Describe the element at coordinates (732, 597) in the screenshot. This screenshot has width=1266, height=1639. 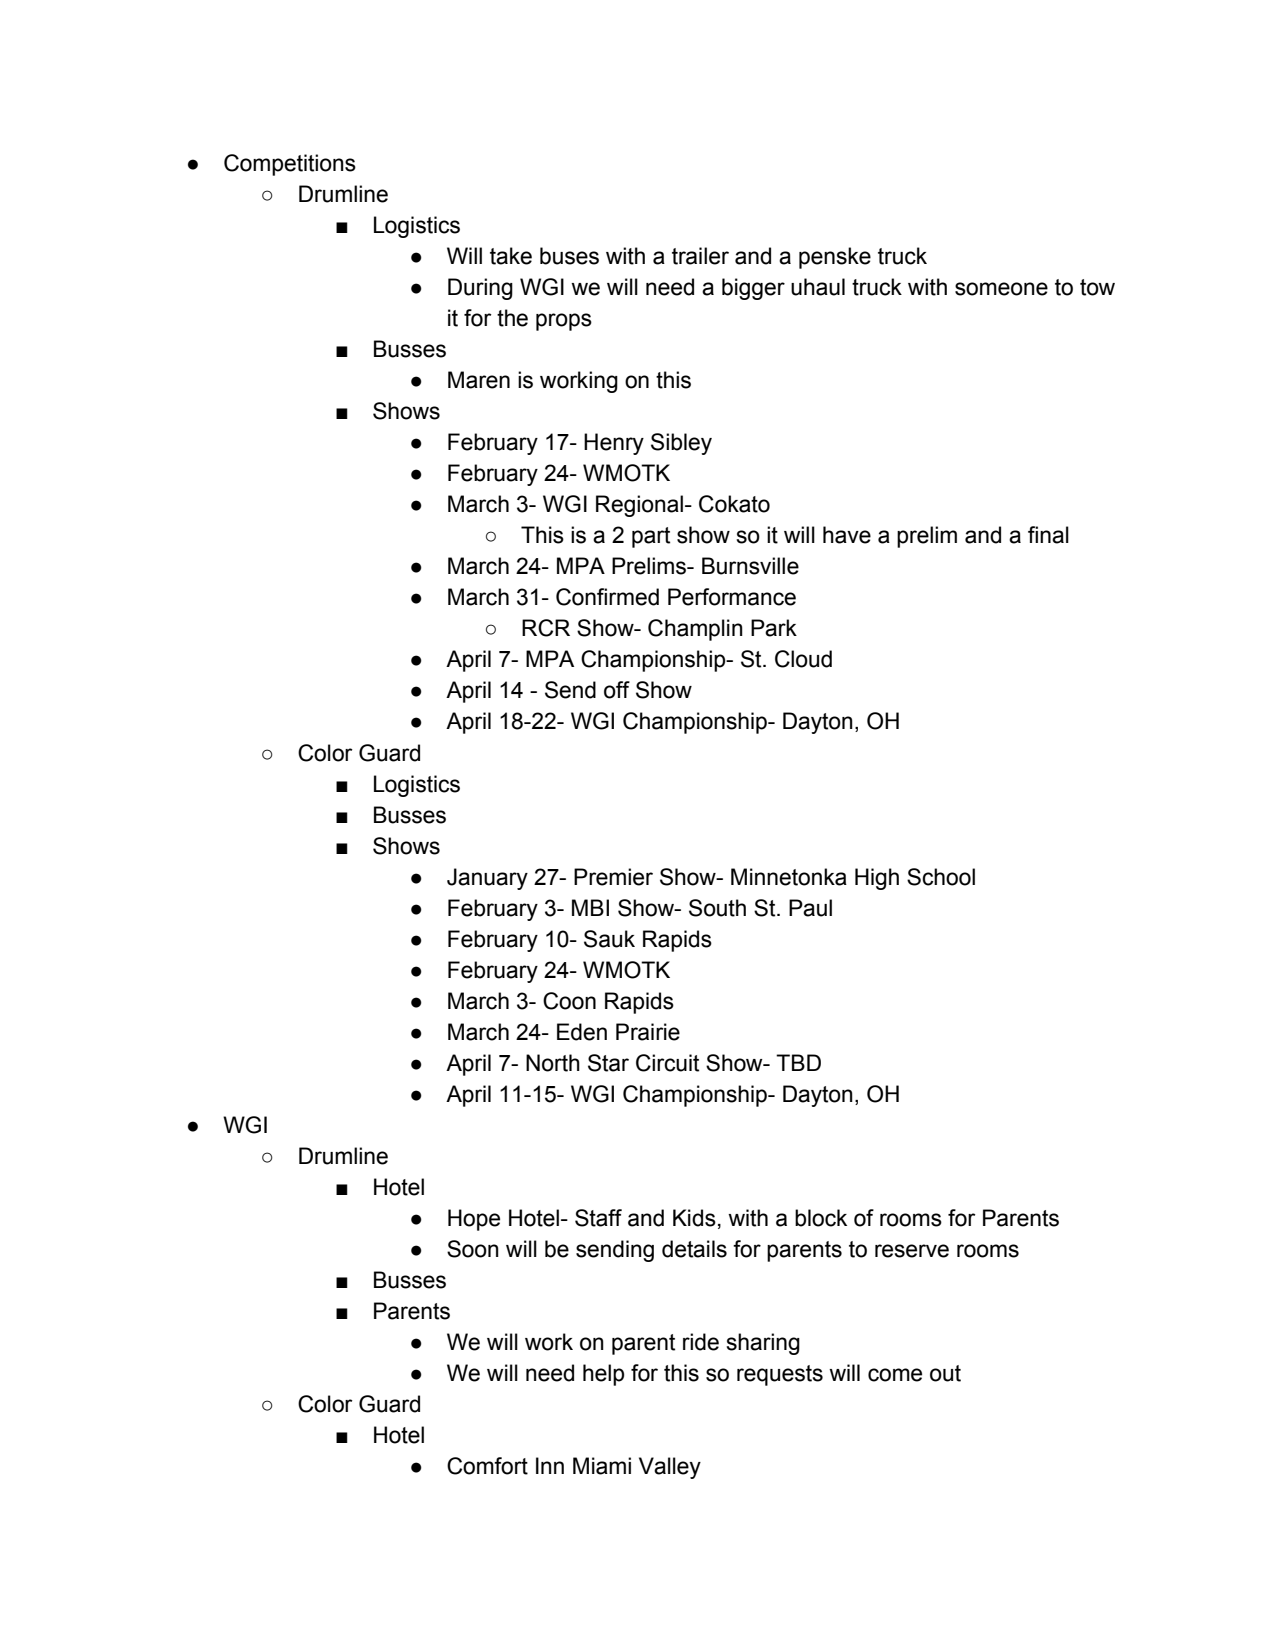
I see `Performance` at that location.
